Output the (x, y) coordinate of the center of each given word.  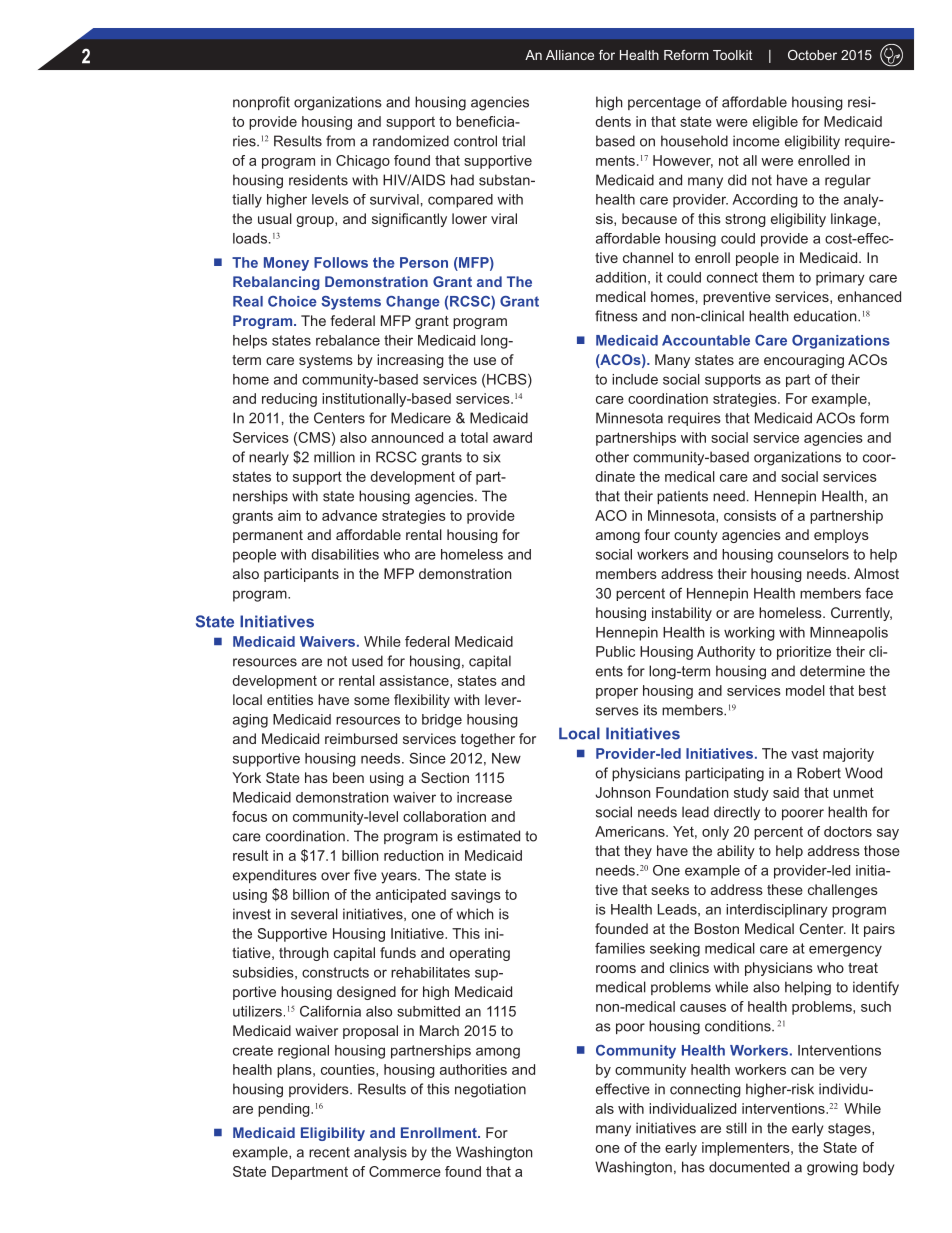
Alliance (570, 55)
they (638, 852)
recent (329, 1152)
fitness (616, 316)
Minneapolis (849, 634)
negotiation (490, 1090)
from (340, 141)
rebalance (348, 340)
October (812, 55)
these (785, 889)
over (335, 876)
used (367, 661)
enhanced (869, 296)
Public (615, 651)
